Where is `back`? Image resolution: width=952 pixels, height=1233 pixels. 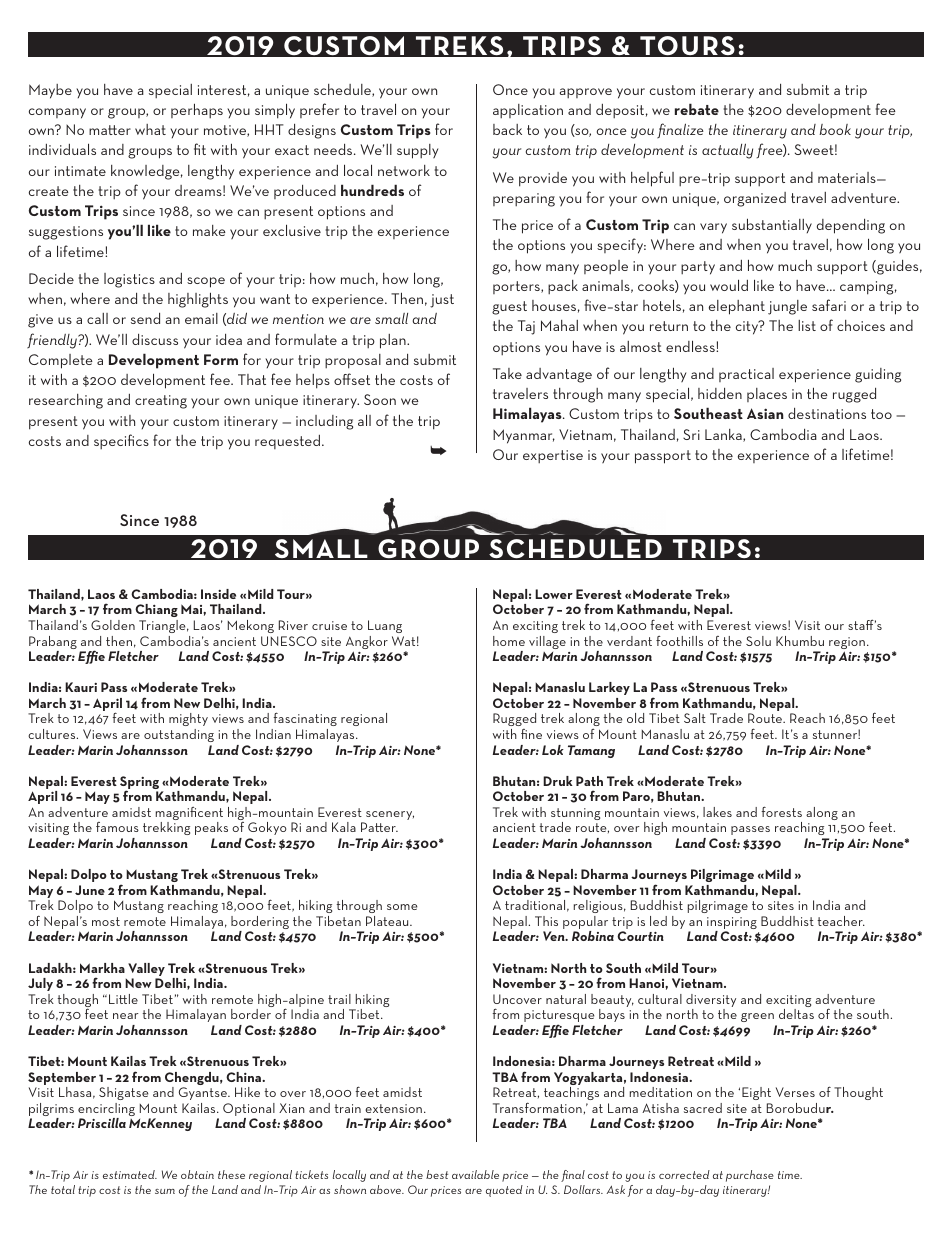
back is located at coordinates (507, 129).
